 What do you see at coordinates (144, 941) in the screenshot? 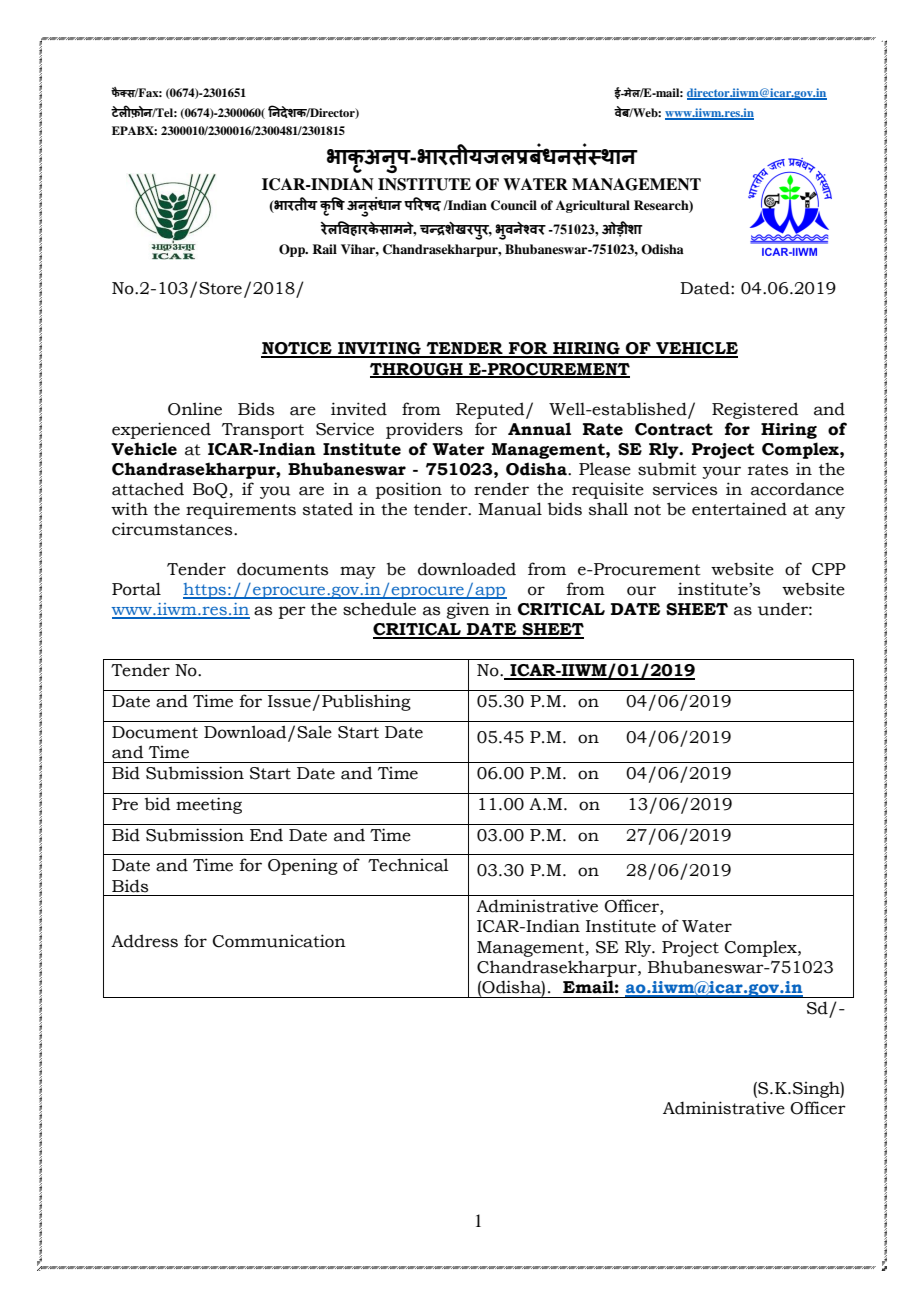
I see `Address` at bounding box center [144, 941].
